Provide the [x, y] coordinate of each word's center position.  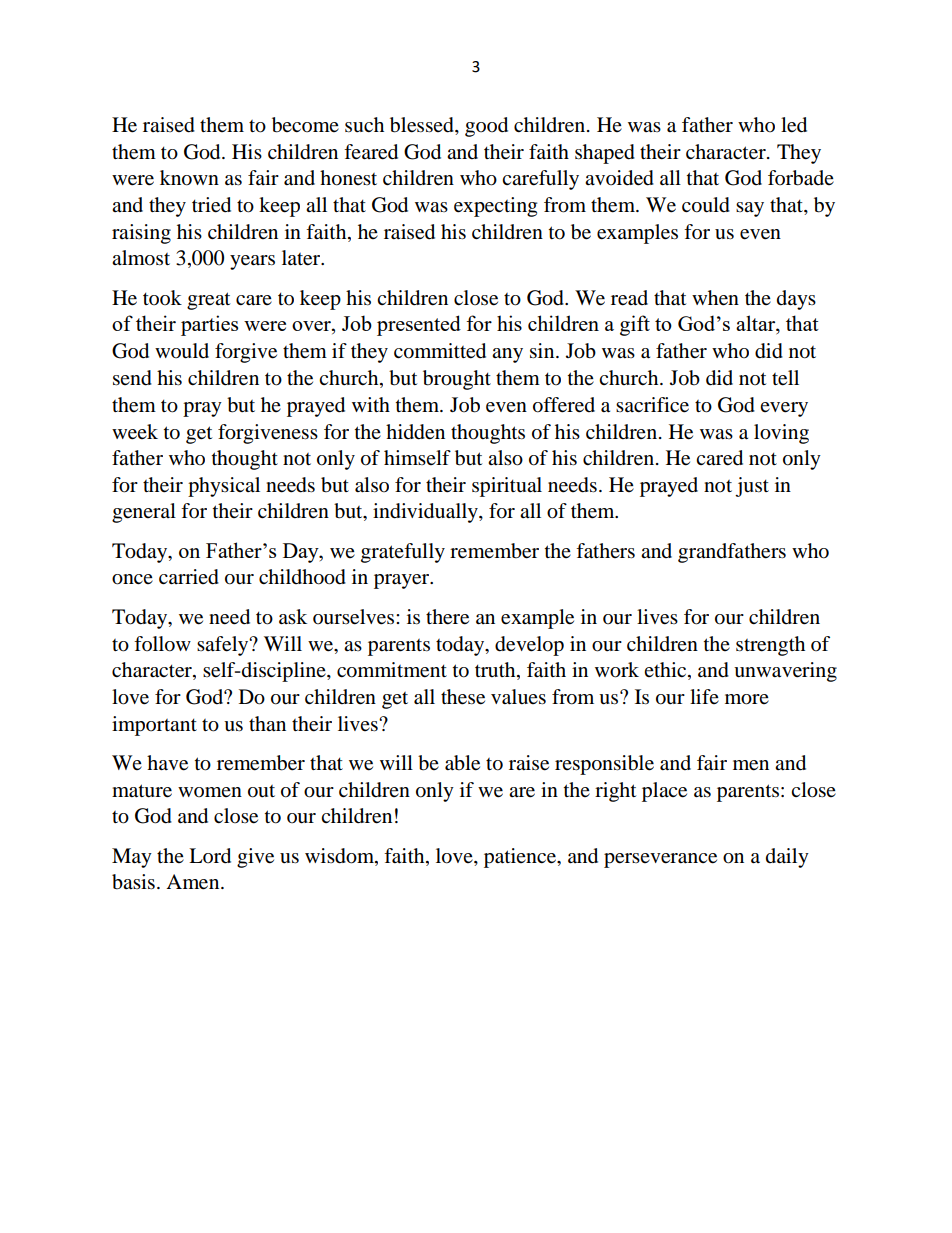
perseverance [660, 860]
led [794, 125]
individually [426, 513]
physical [224, 487]
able [462, 763]
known [189, 178]
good [486, 127]
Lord [210, 856]
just [752, 487]
